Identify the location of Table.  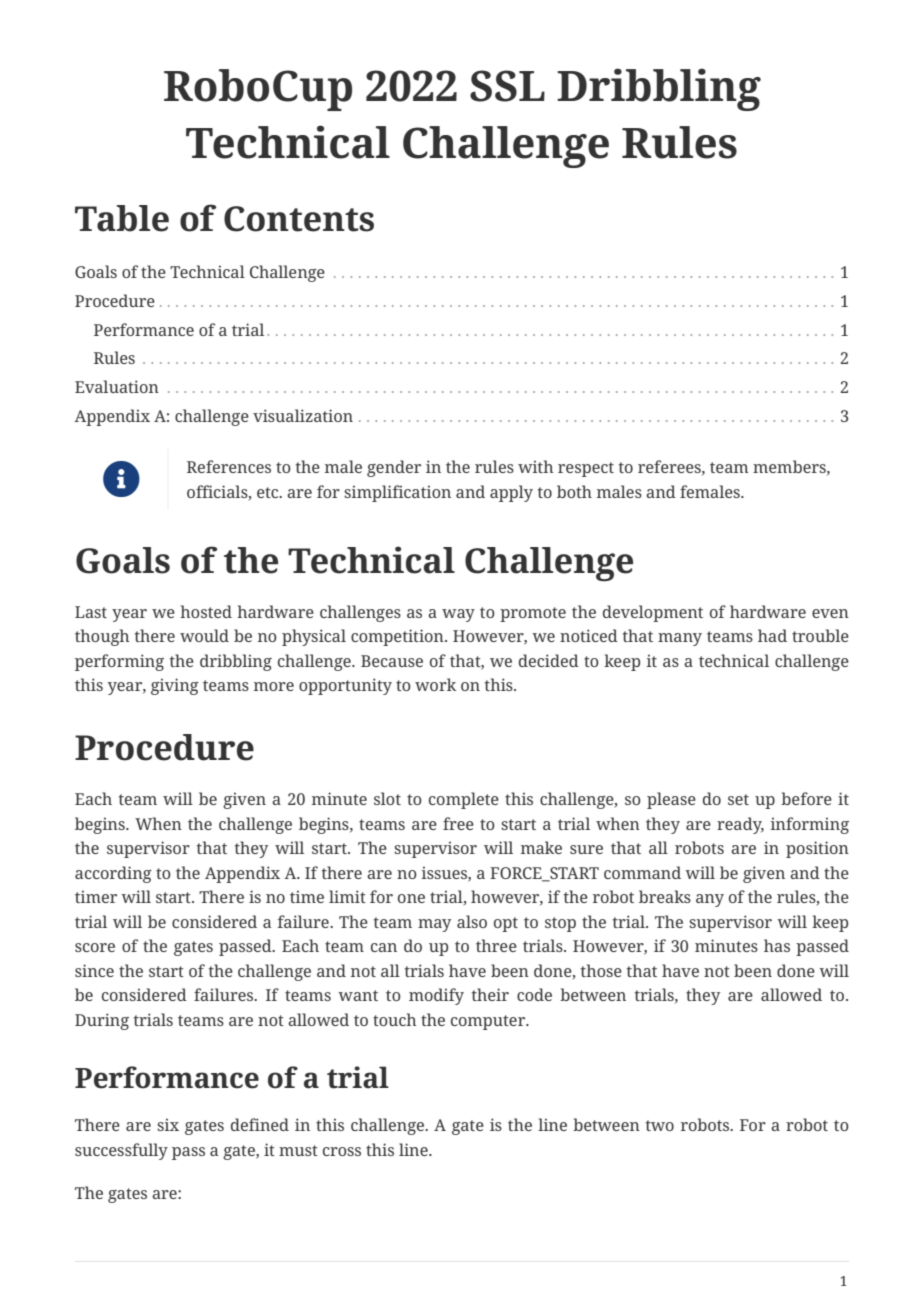
(122, 218).
